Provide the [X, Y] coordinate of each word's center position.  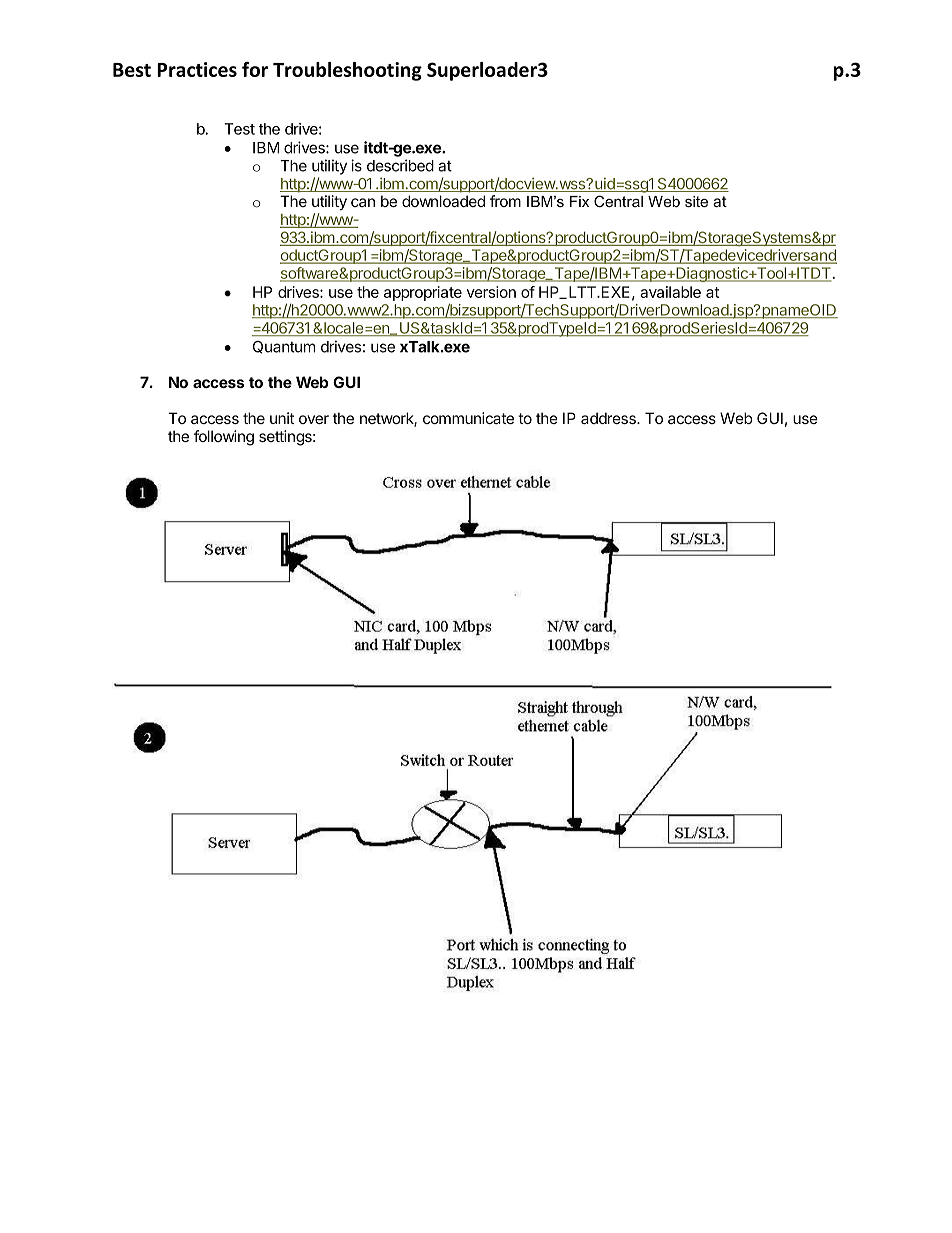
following [224, 438]
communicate [468, 418]
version [491, 292]
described [400, 165]
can [363, 202]
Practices [197, 69]
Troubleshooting [347, 71]
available [670, 292]
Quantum [284, 347]
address [609, 418]
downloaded [443, 201]
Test [239, 129]
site [696, 201]
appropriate [423, 293]
